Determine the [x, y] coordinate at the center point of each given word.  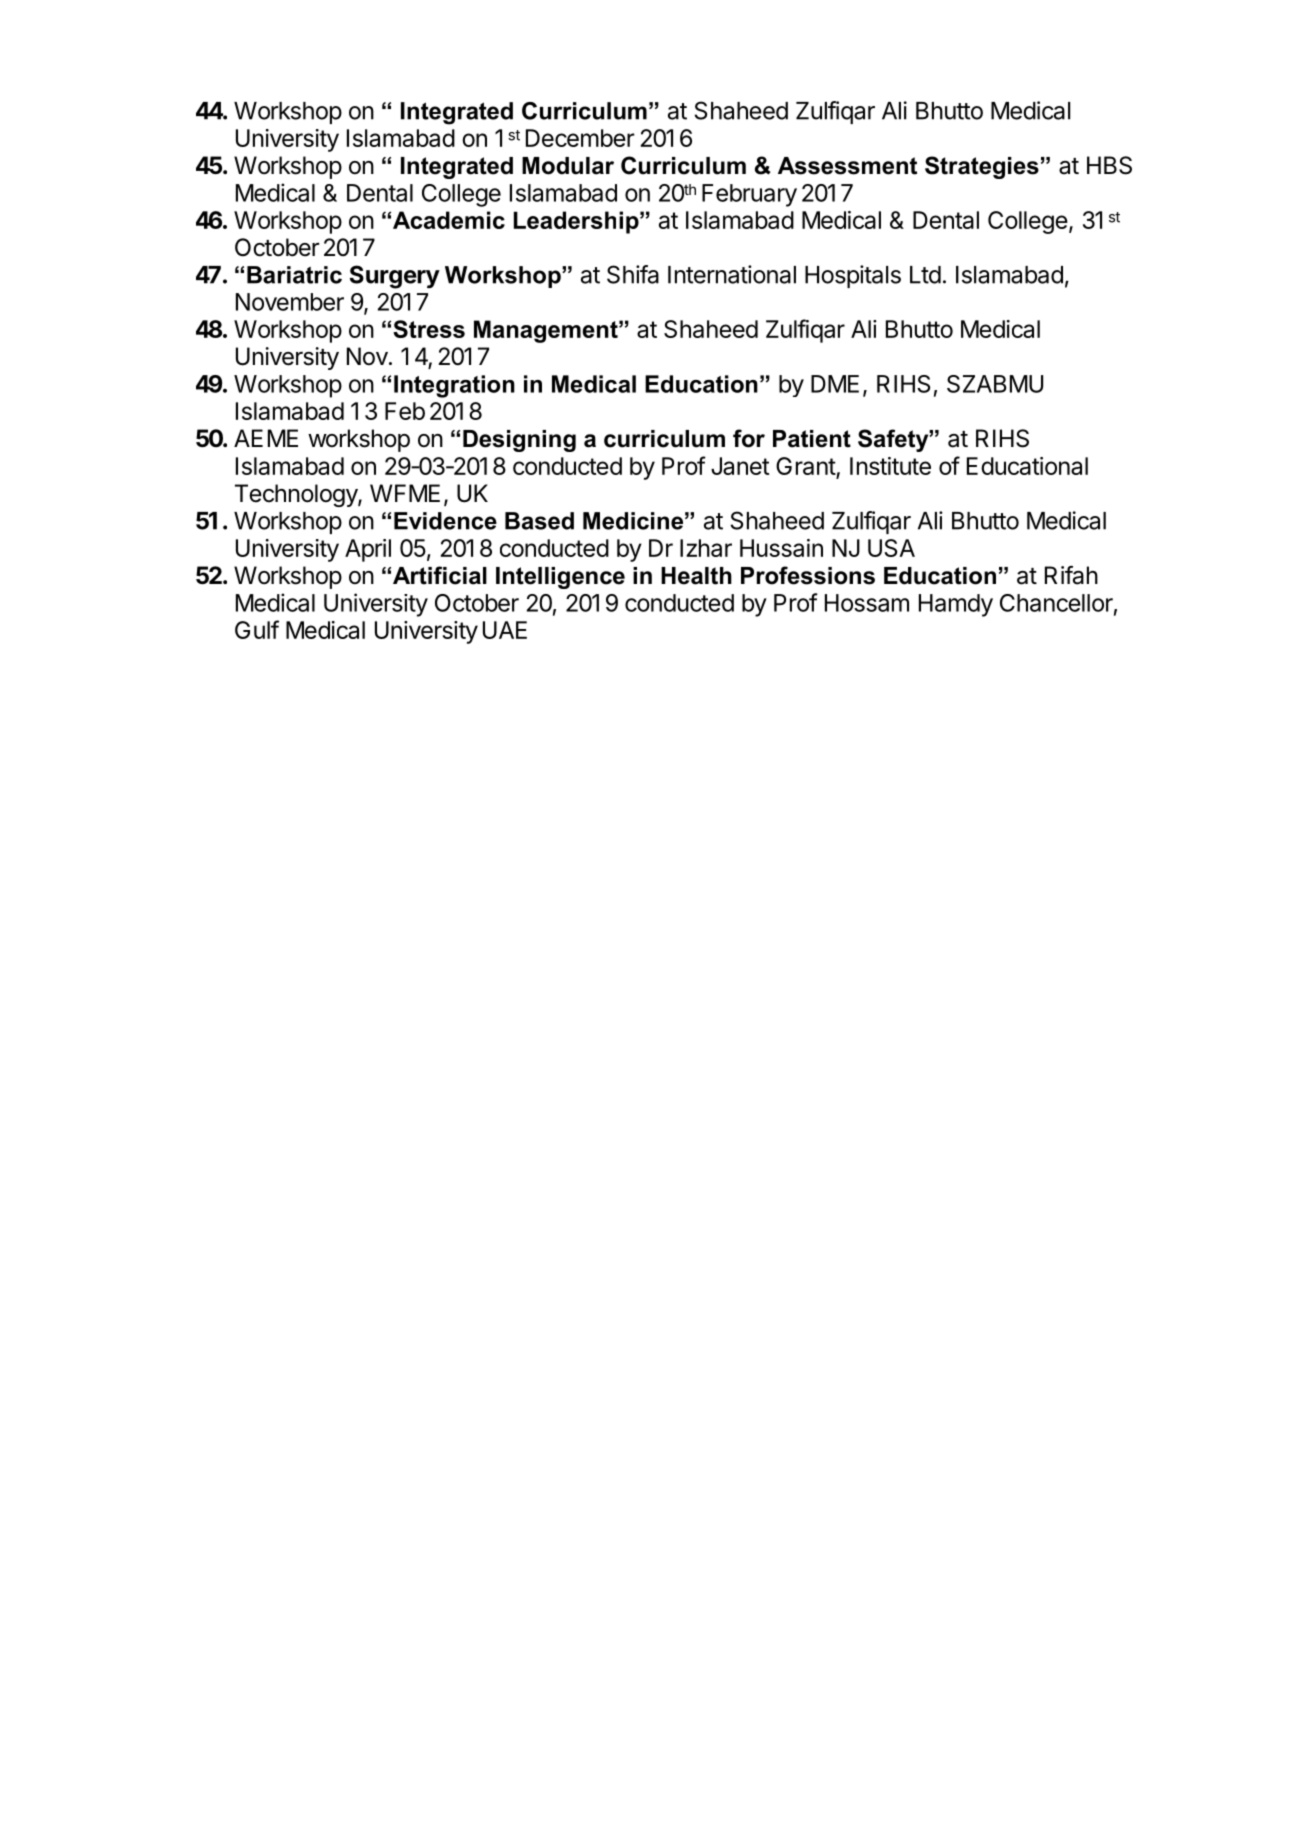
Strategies [982, 167]
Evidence [445, 521]
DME [835, 384]
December [580, 138]
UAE [505, 630]
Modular [568, 166]
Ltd [925, 275]
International [732, 274]
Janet [740, 466]
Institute [890, 466]
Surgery [395, 277]
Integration [454, 386]
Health [696, 576]
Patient [812, 439]
